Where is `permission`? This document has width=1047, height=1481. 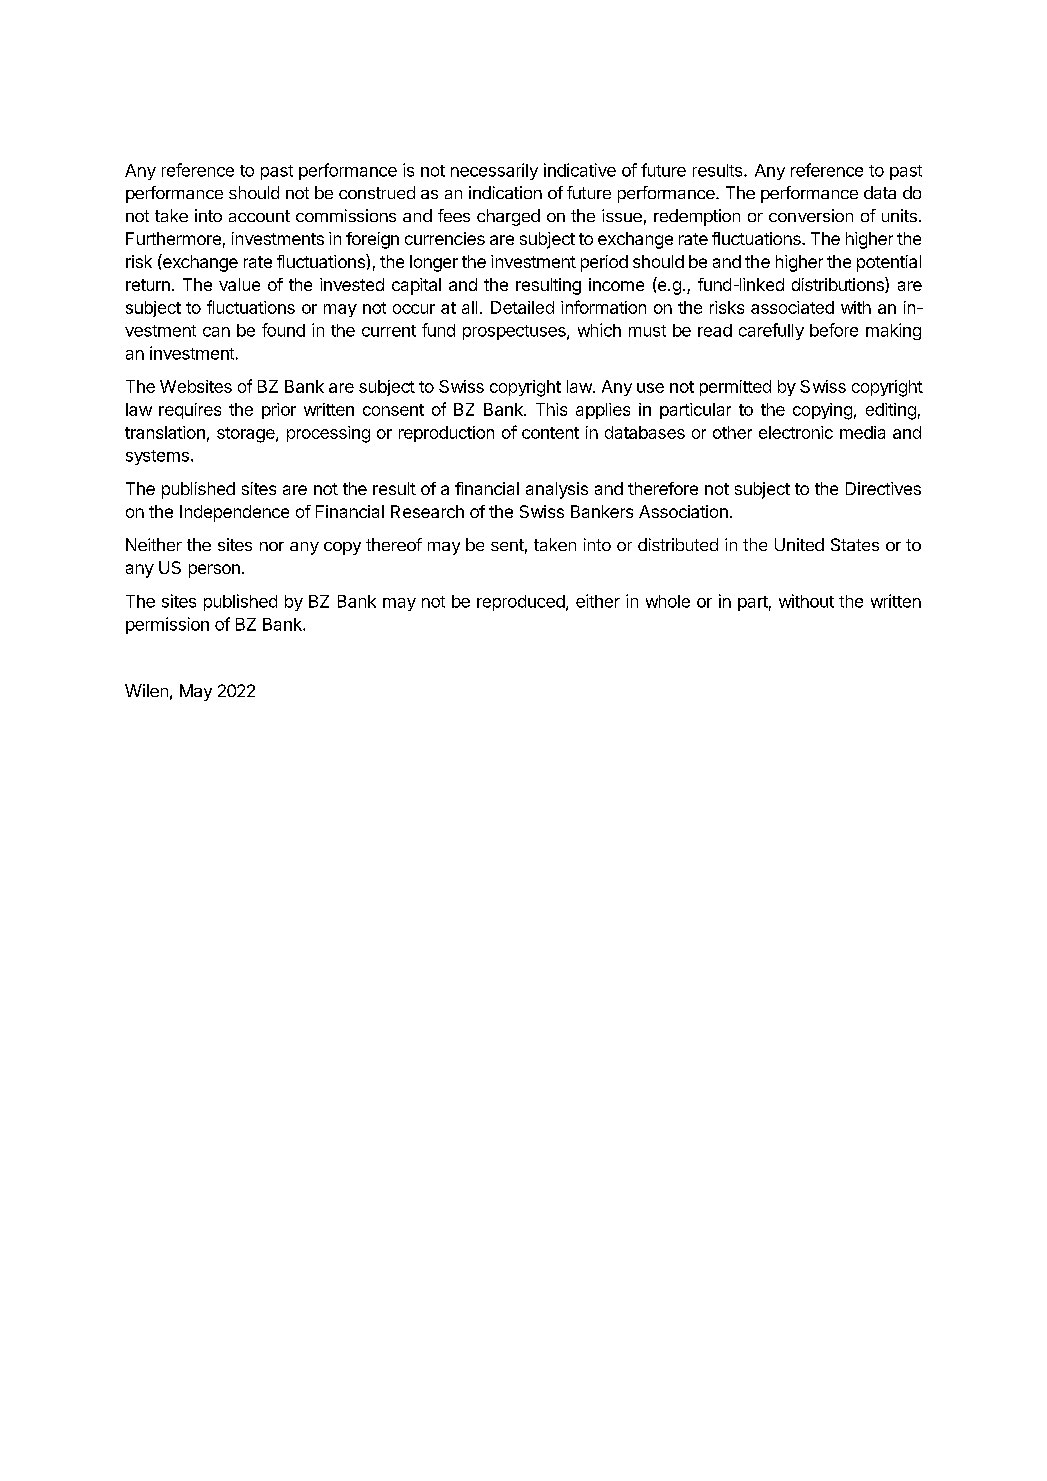
permission is located at coordinates (167, 625).
